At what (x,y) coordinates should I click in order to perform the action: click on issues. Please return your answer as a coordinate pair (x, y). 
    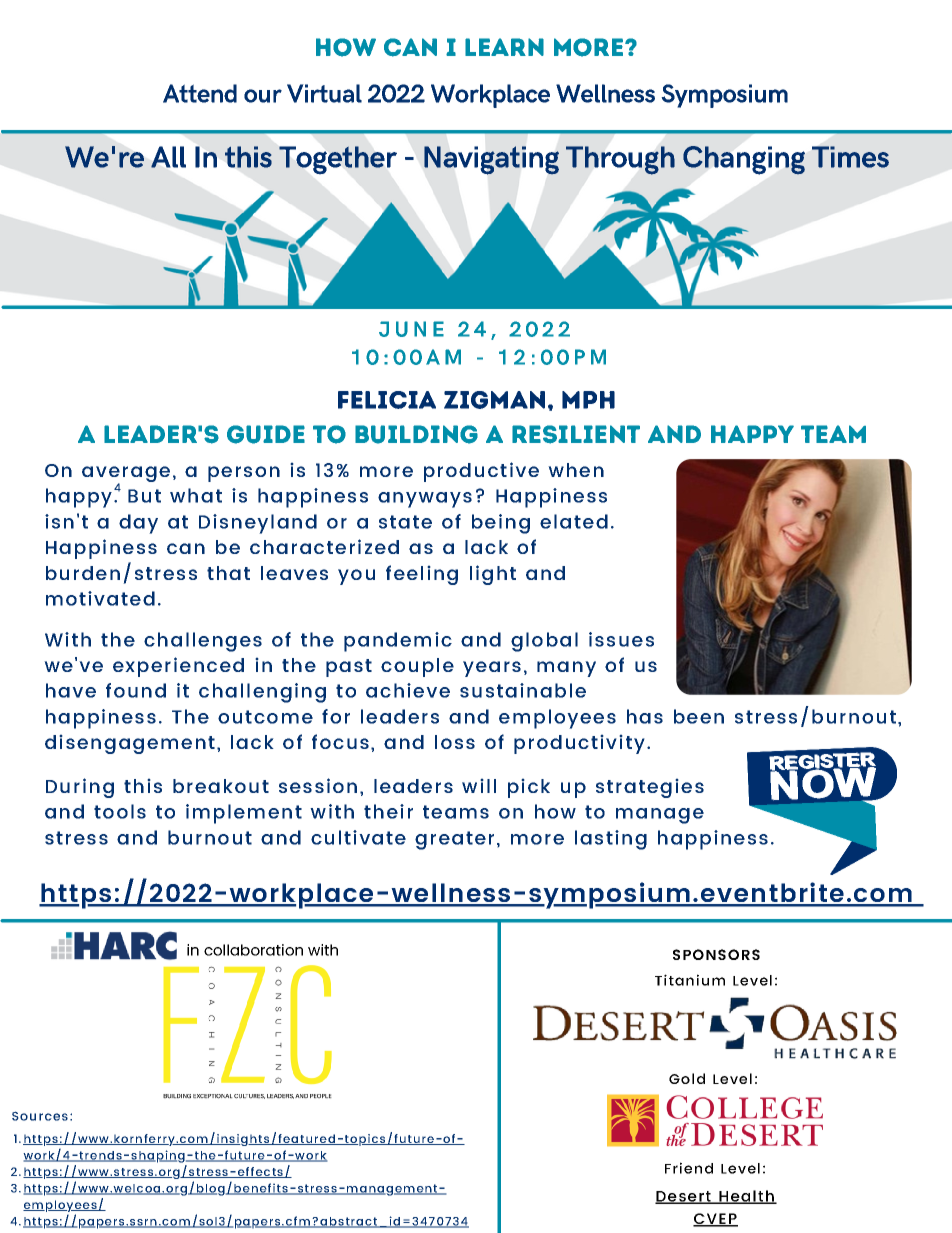
    Looking at the image, I should click on (621, 639).
